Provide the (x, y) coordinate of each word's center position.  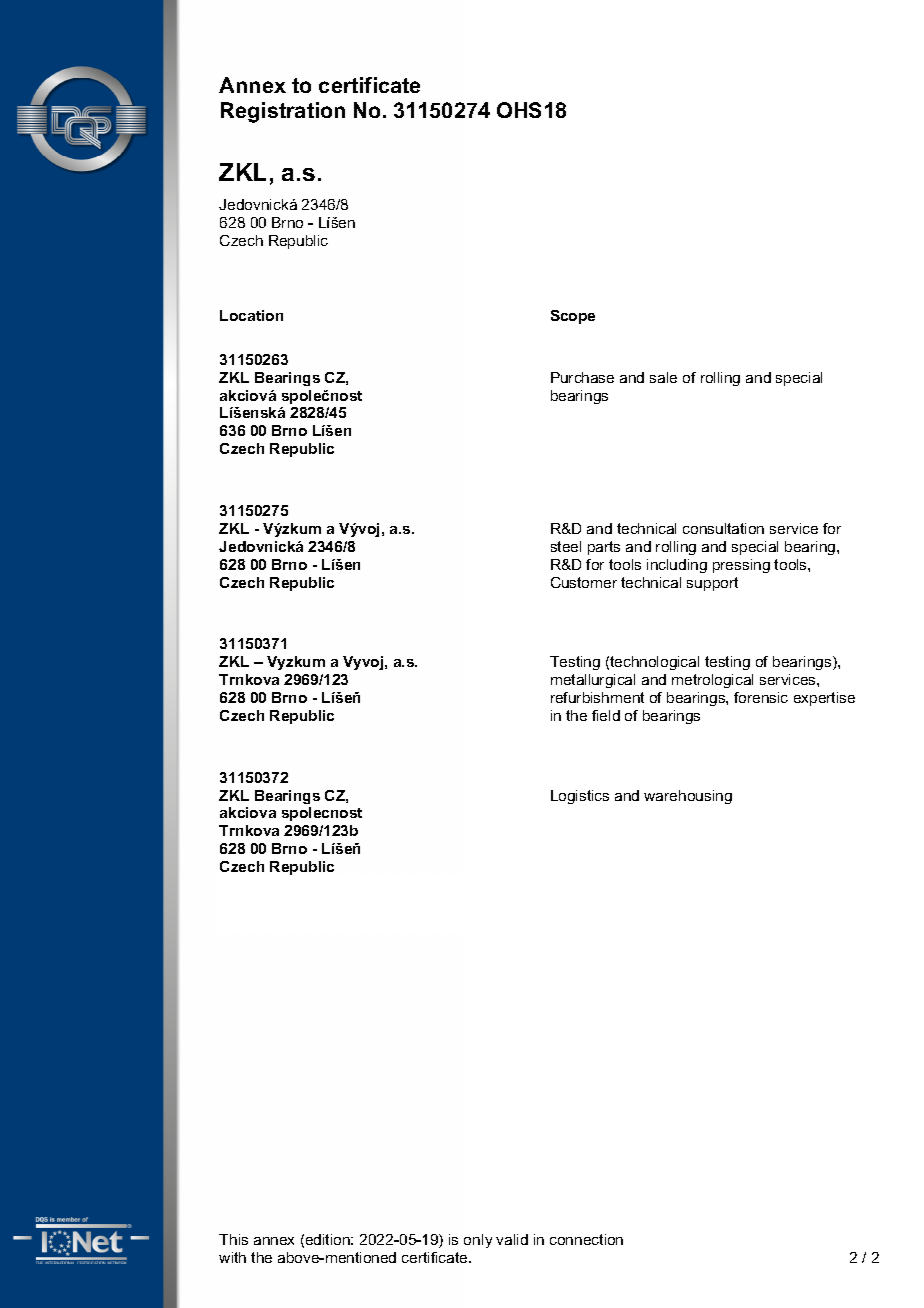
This (233, 1239)
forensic (761, 697)
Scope (573, 317)
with (232, 1257)
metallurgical (593, 681)
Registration (283, 112)
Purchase (582, 377)
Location (251, 315)
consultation (723, 528)
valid (512, 1239)
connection (586, 1239)
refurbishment (597, 697)
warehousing (688, 797)
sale (663, 377)
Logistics (580, 797)
